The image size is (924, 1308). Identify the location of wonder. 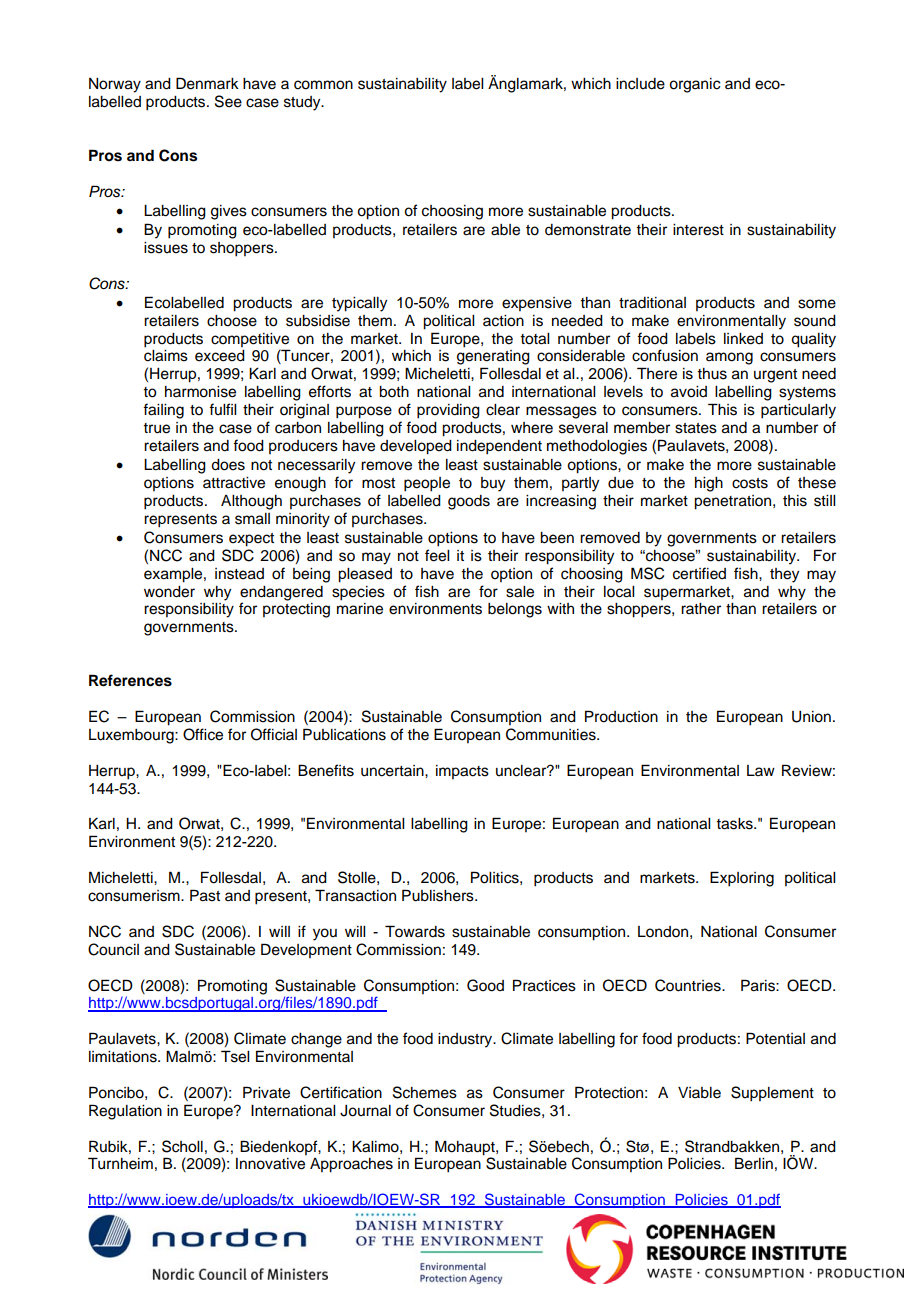
(169, 592).
